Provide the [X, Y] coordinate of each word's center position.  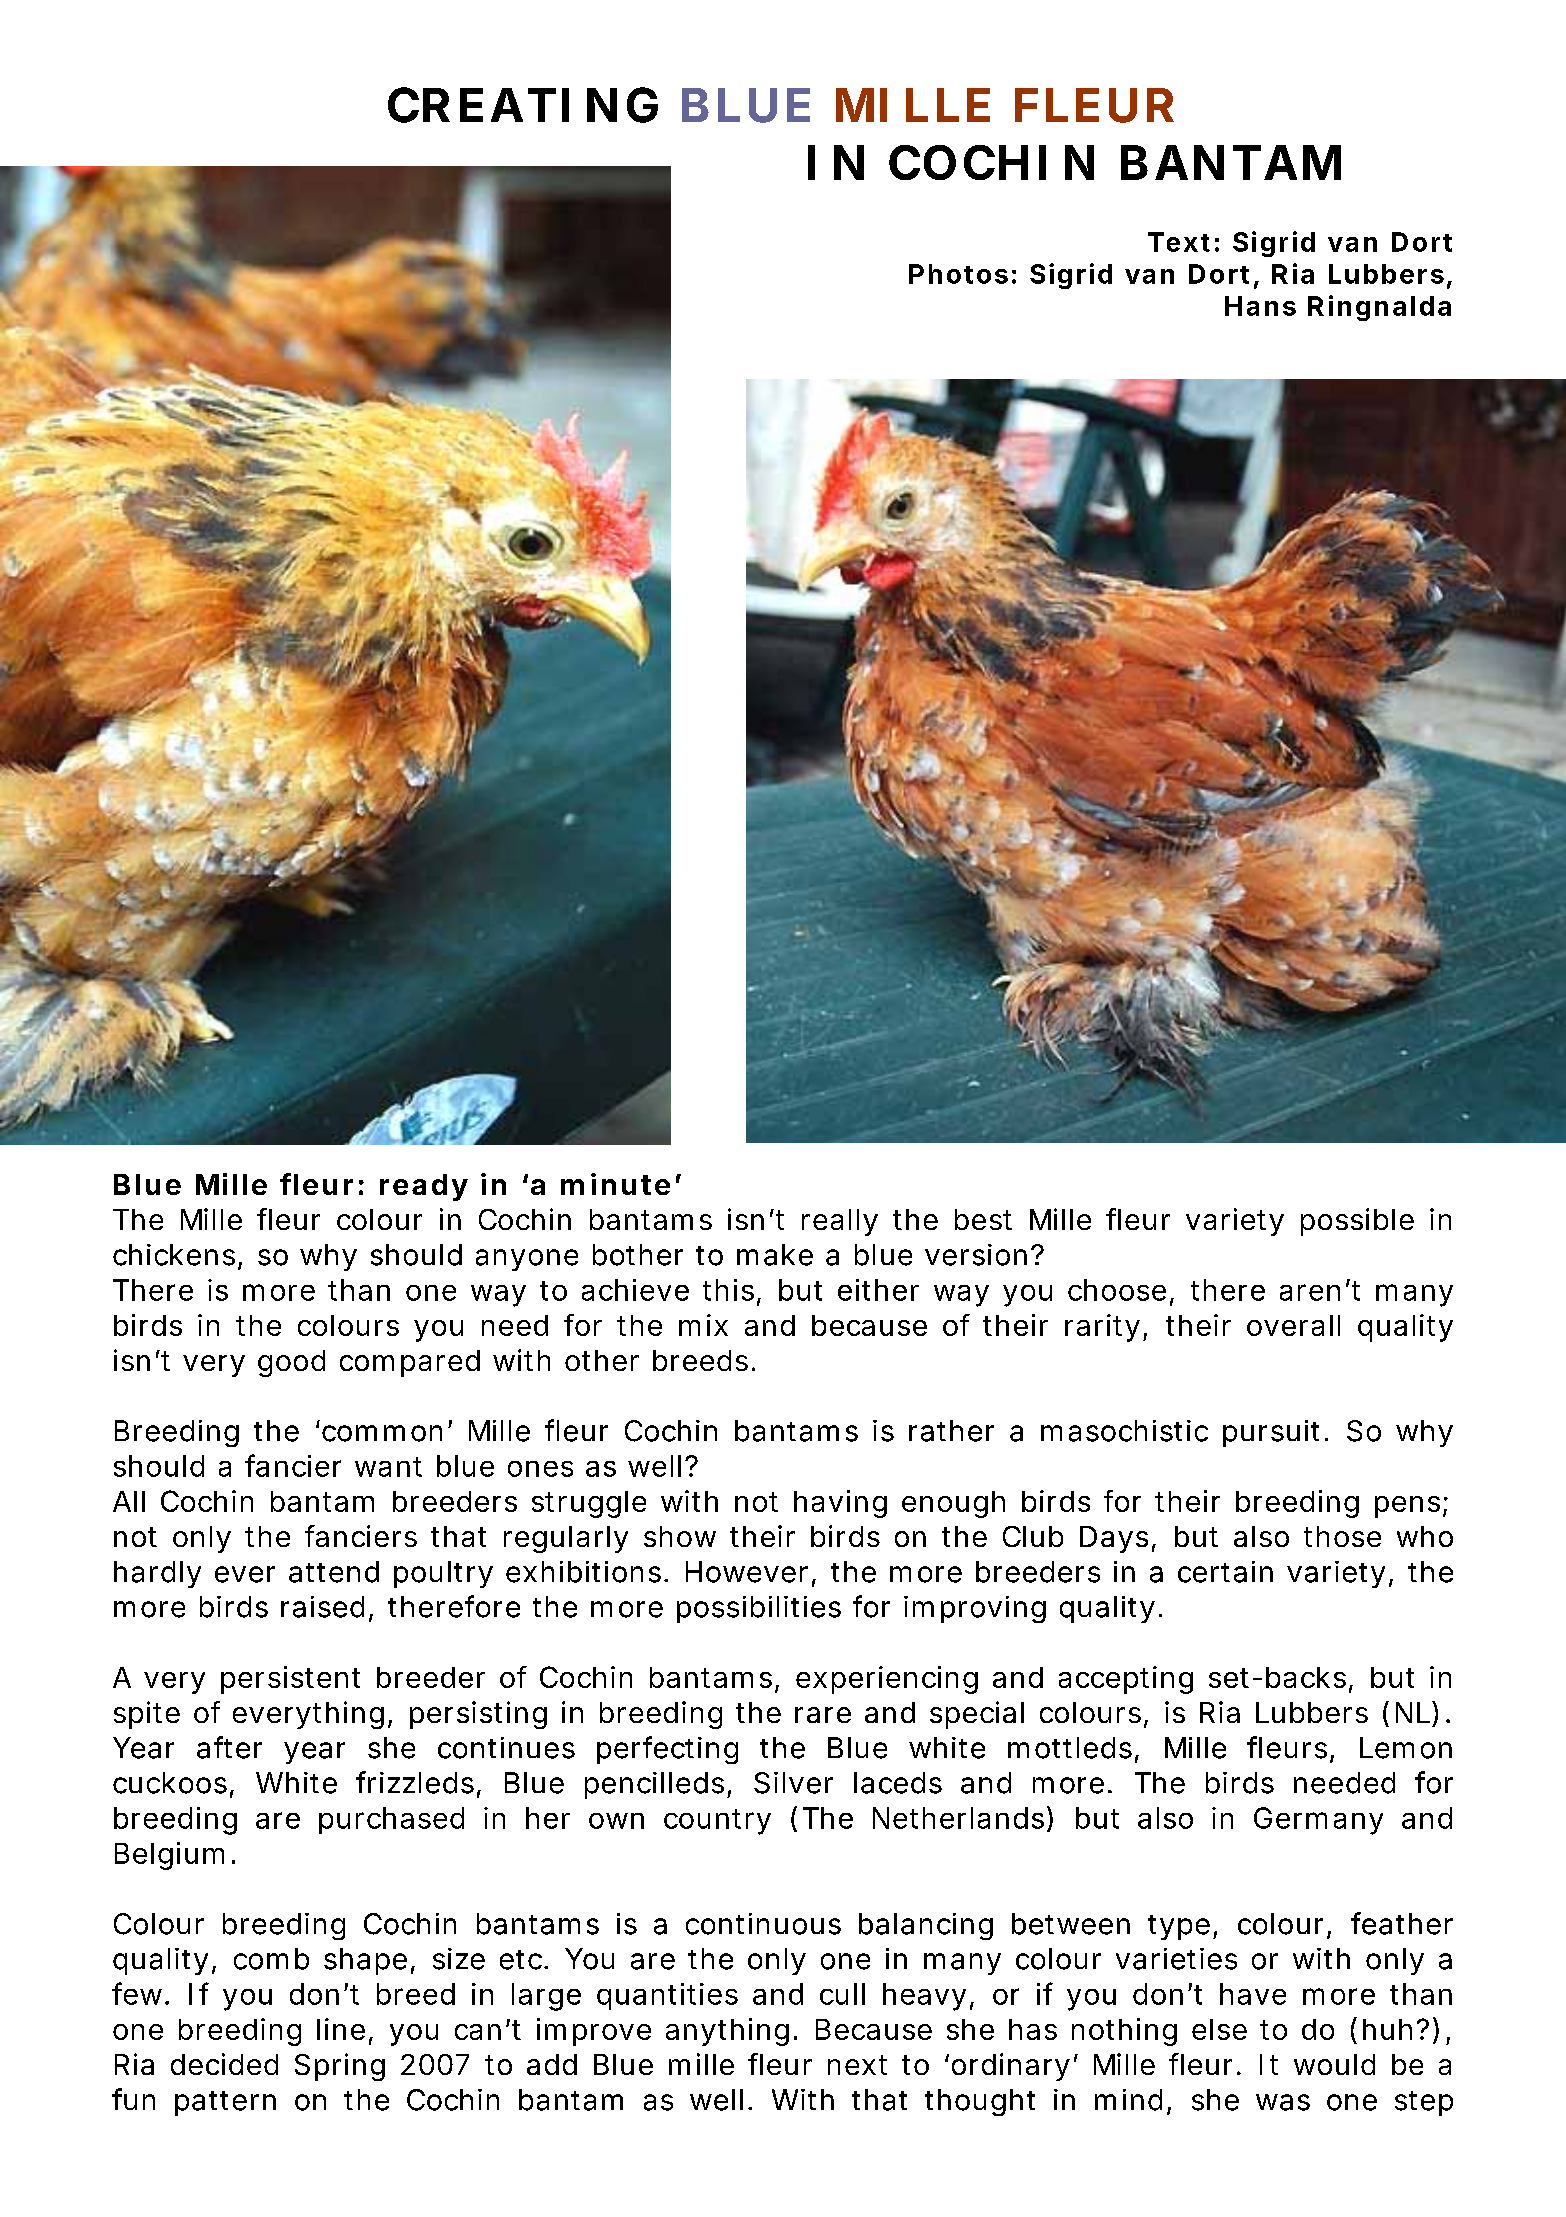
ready [423, 1187]
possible [1357, 1222]
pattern [225, 2103]
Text [1179, 242]
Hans [1260, 306]
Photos [958, 274]
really [840, 1222]
